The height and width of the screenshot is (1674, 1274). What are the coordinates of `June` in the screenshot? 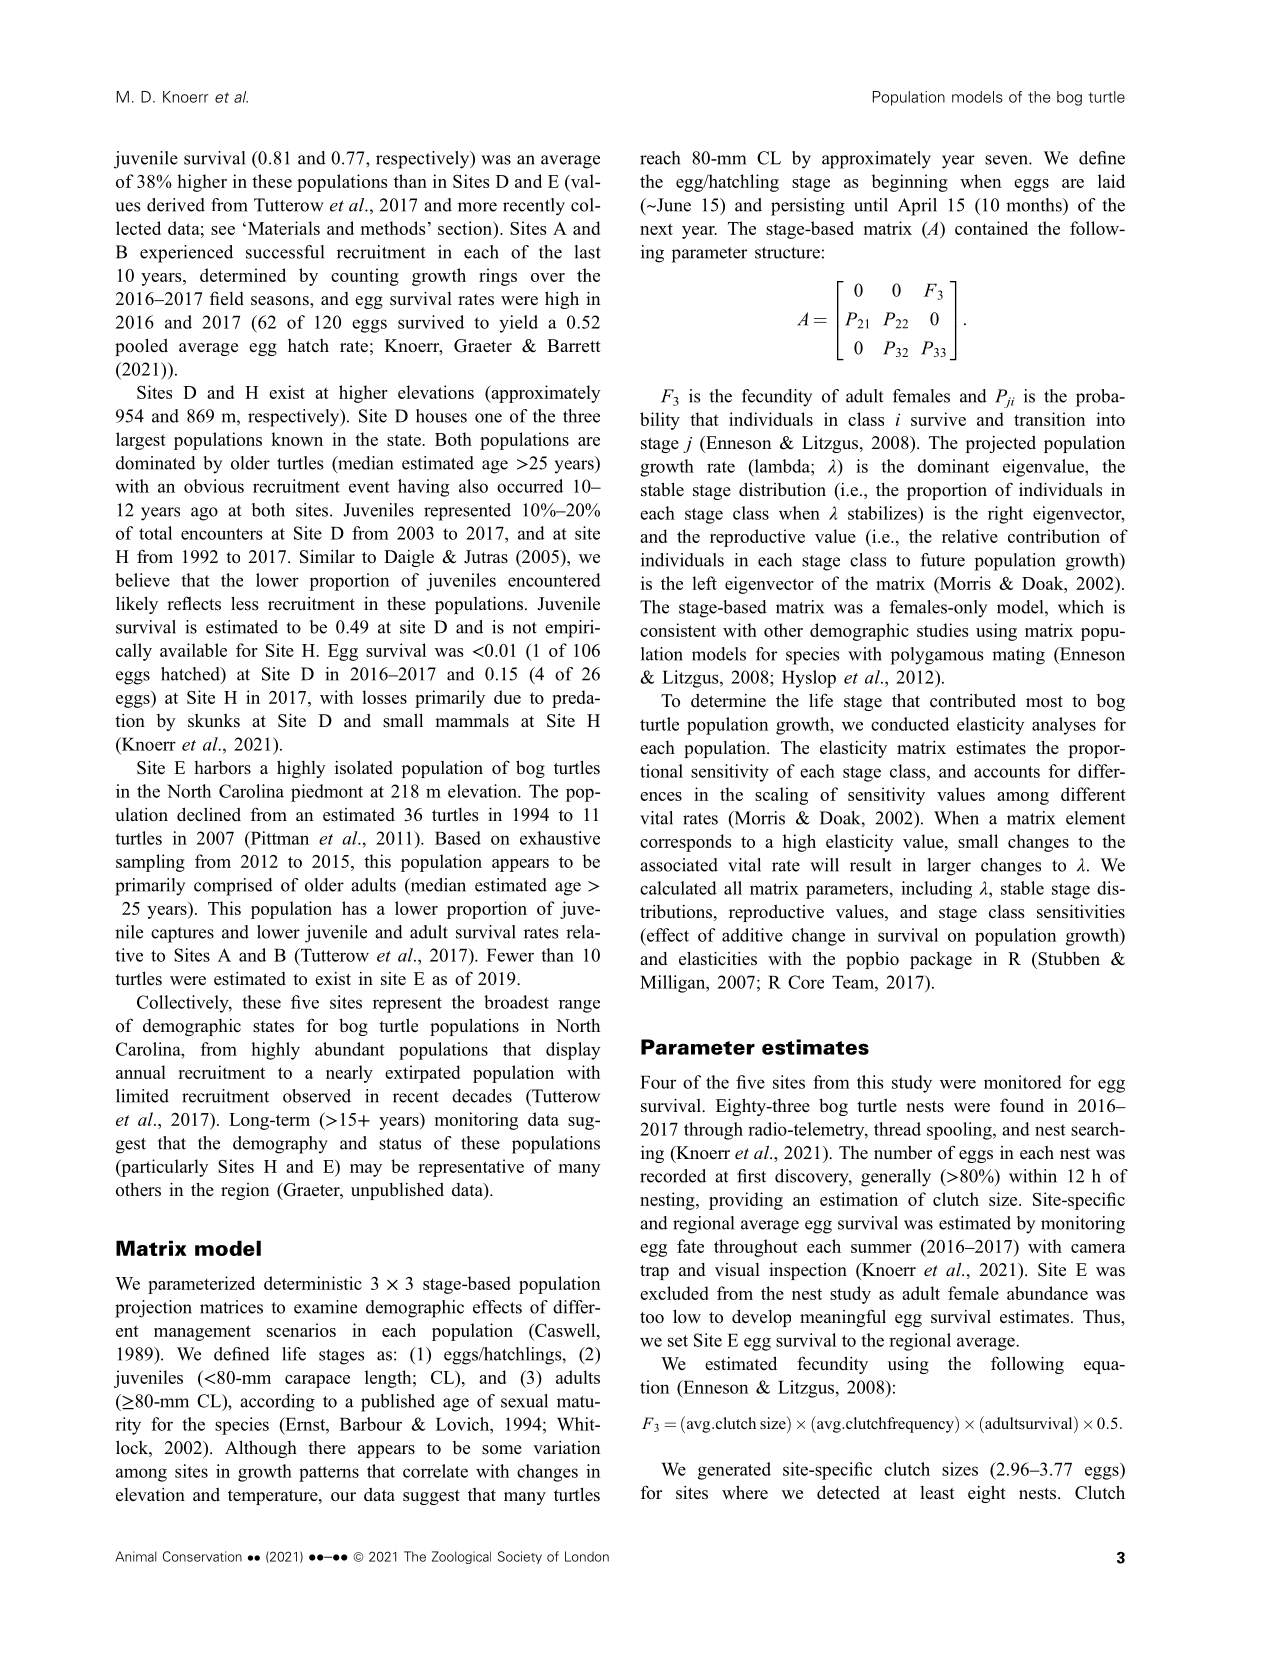 It's located at (672, 205).
